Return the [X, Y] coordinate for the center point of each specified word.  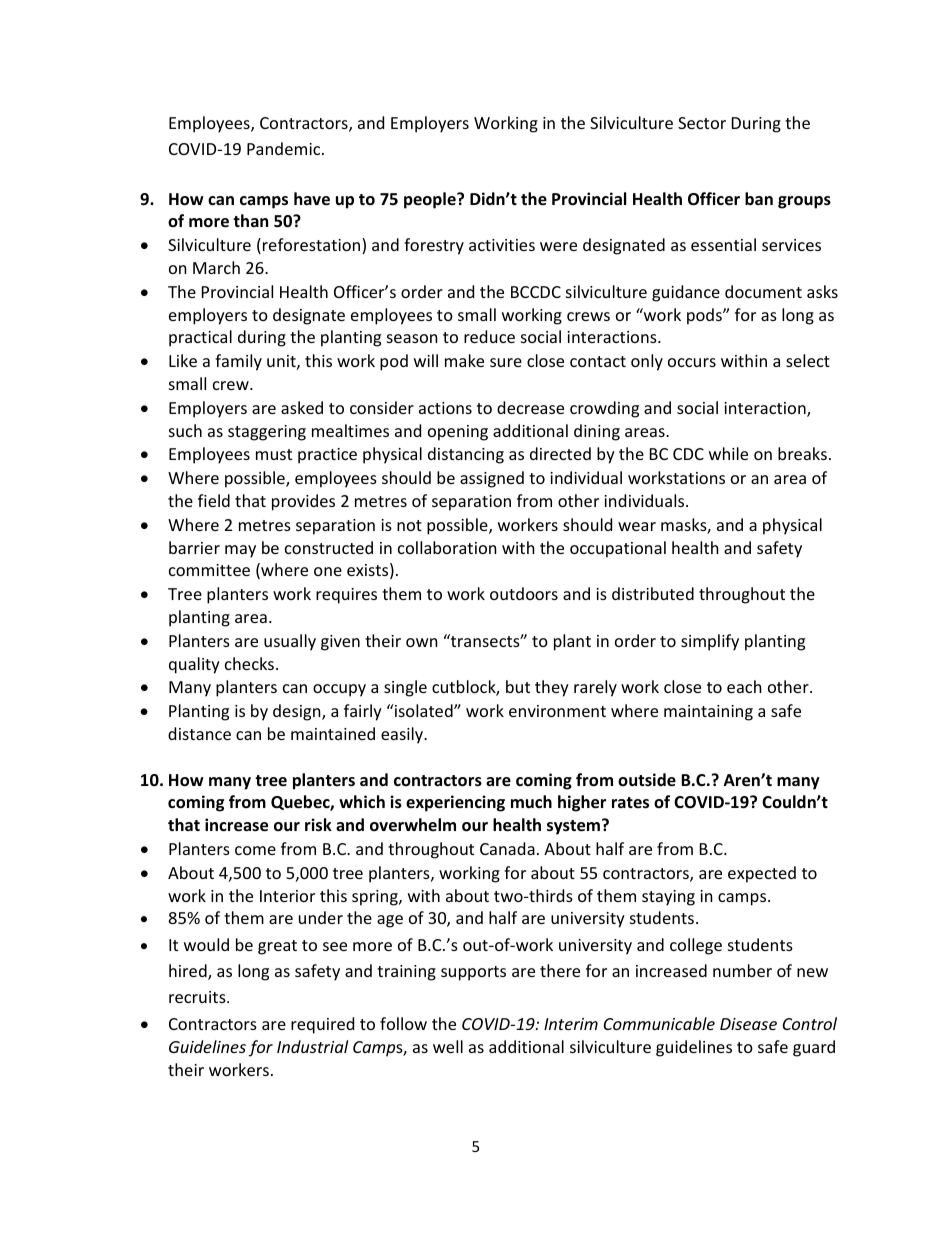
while [728, 453]
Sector [702, 123]
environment [557, 711]
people [431, 200]
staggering [267, 433]
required [322, 1025]
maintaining [708, 713]
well [448, 1046]
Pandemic [285, 148]
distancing [466, 455]
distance [199, 733]
